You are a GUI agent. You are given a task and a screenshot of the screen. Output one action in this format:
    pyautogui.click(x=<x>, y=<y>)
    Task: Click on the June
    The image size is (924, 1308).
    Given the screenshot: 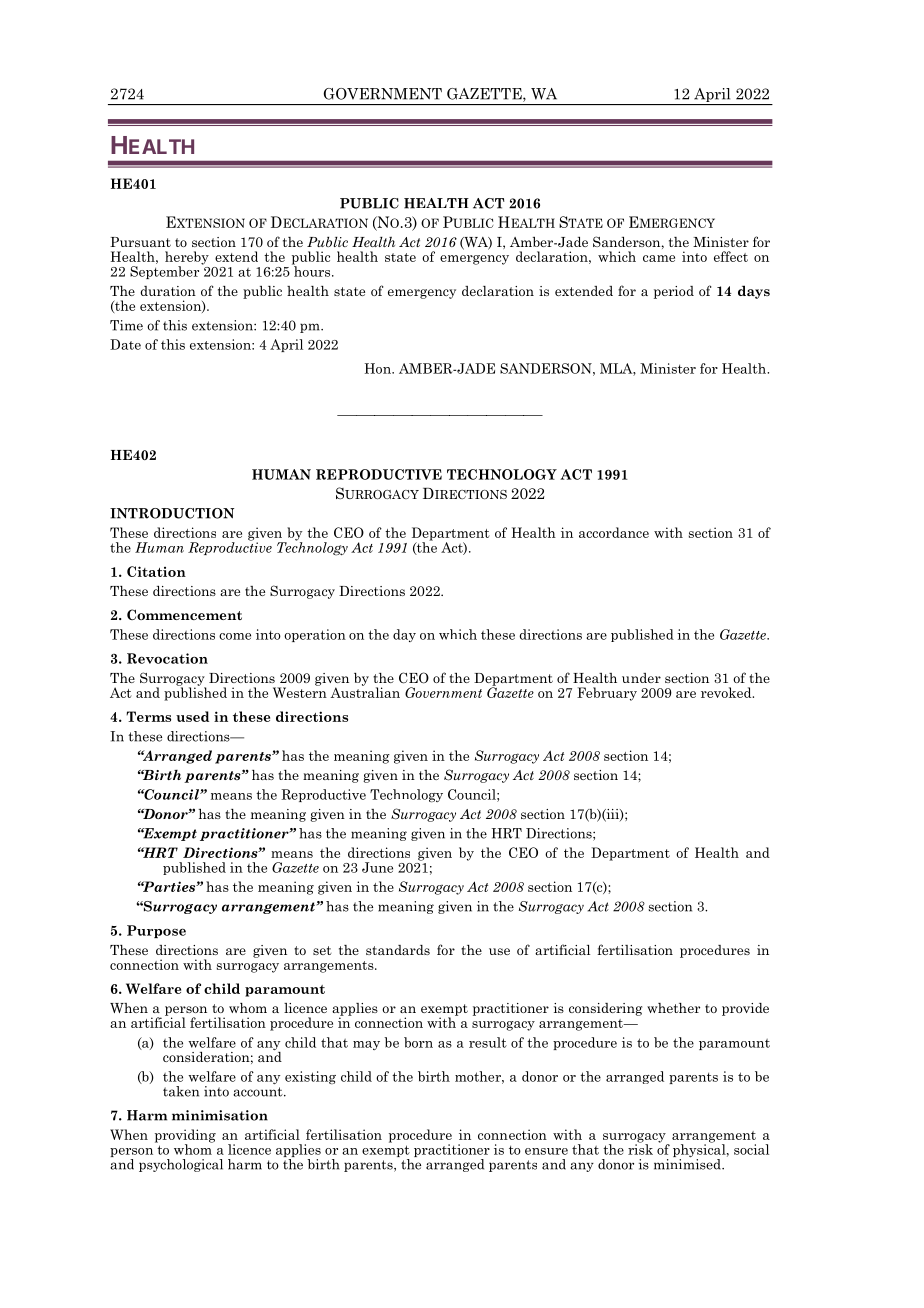 What is the action you would take?
    pyautogui.click(x=377, y=867)
